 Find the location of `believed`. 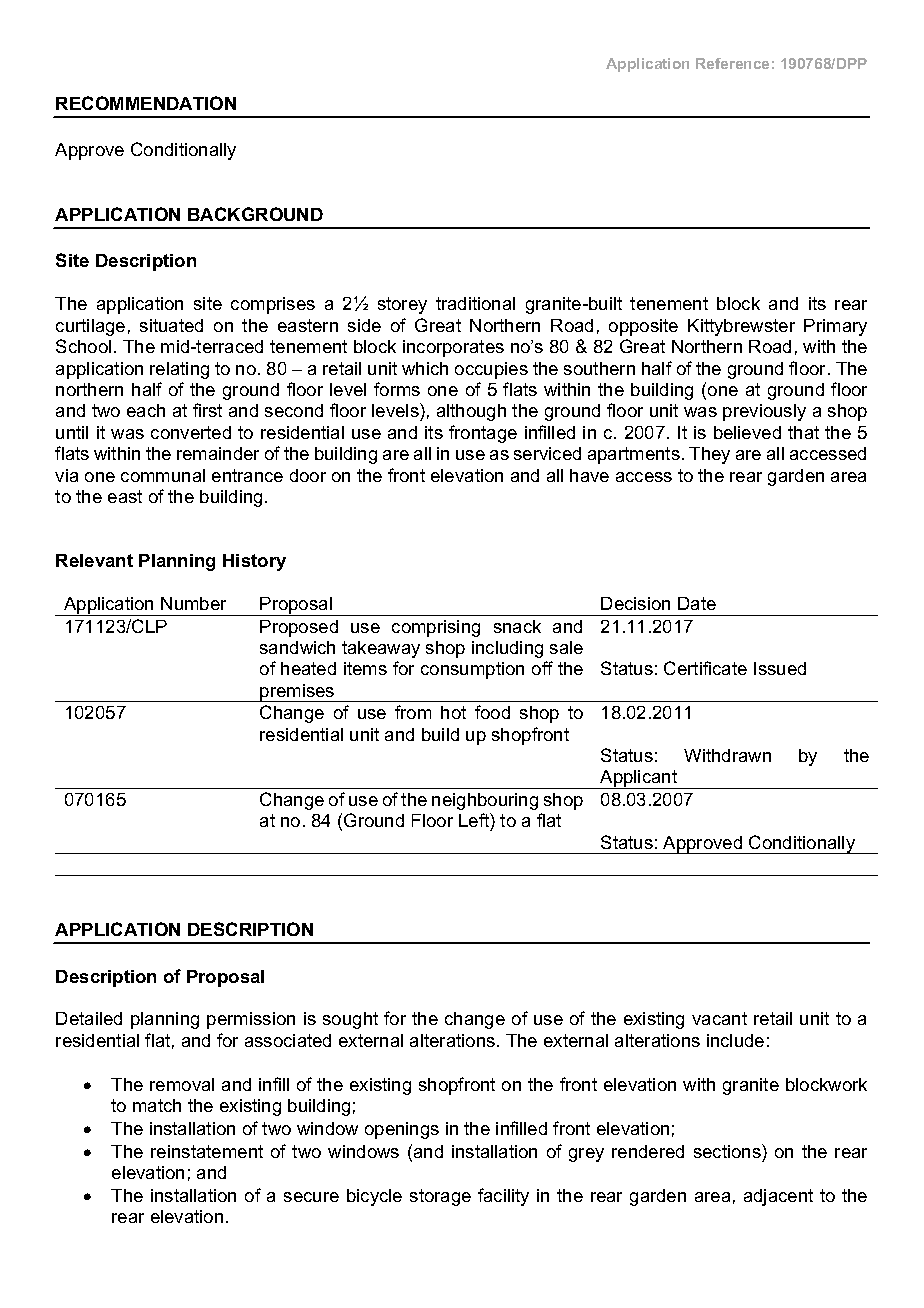

believed is located at coordinates (747, 432).
